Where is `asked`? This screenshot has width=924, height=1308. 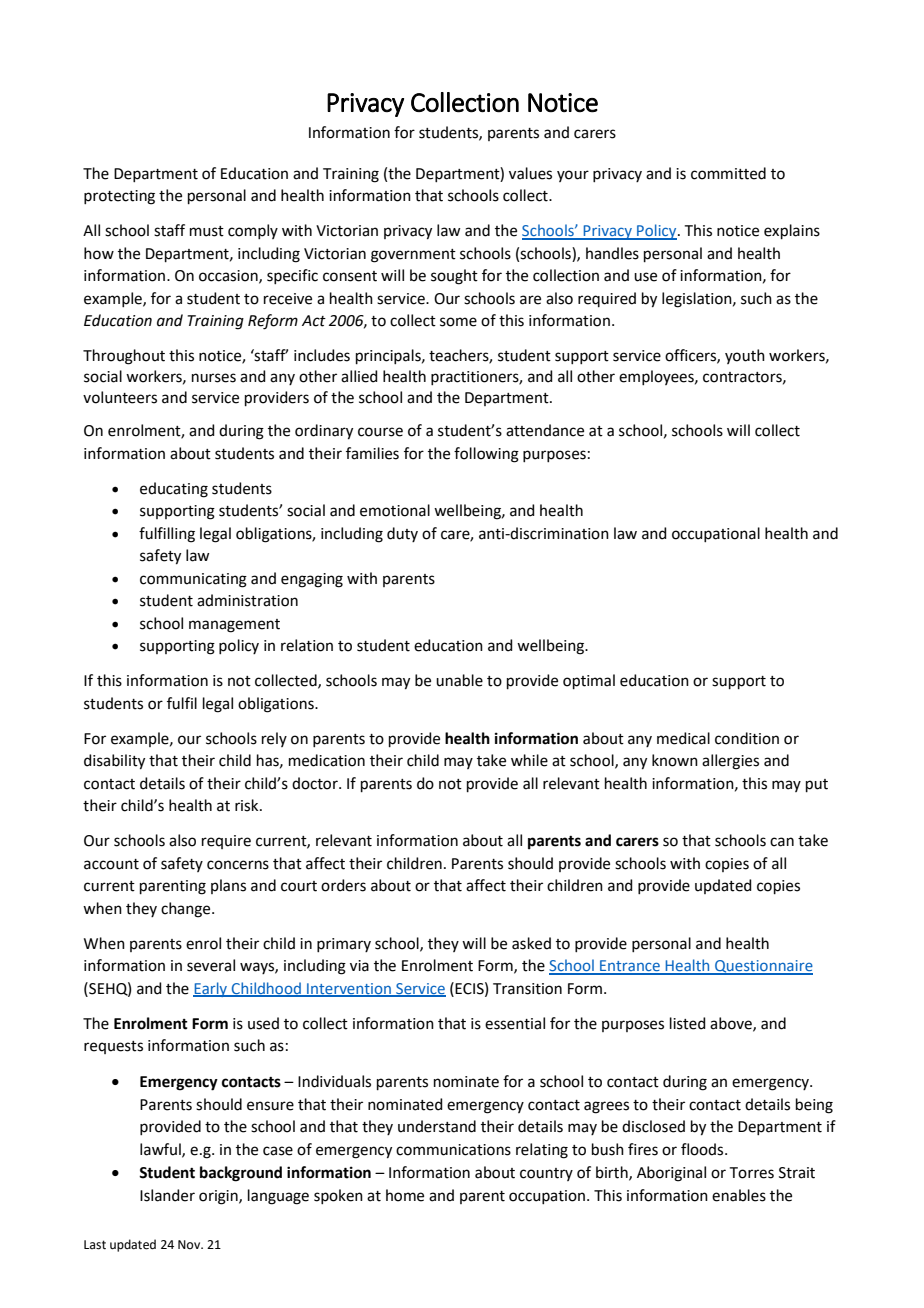
asked is located at coordinates (531, 943).
